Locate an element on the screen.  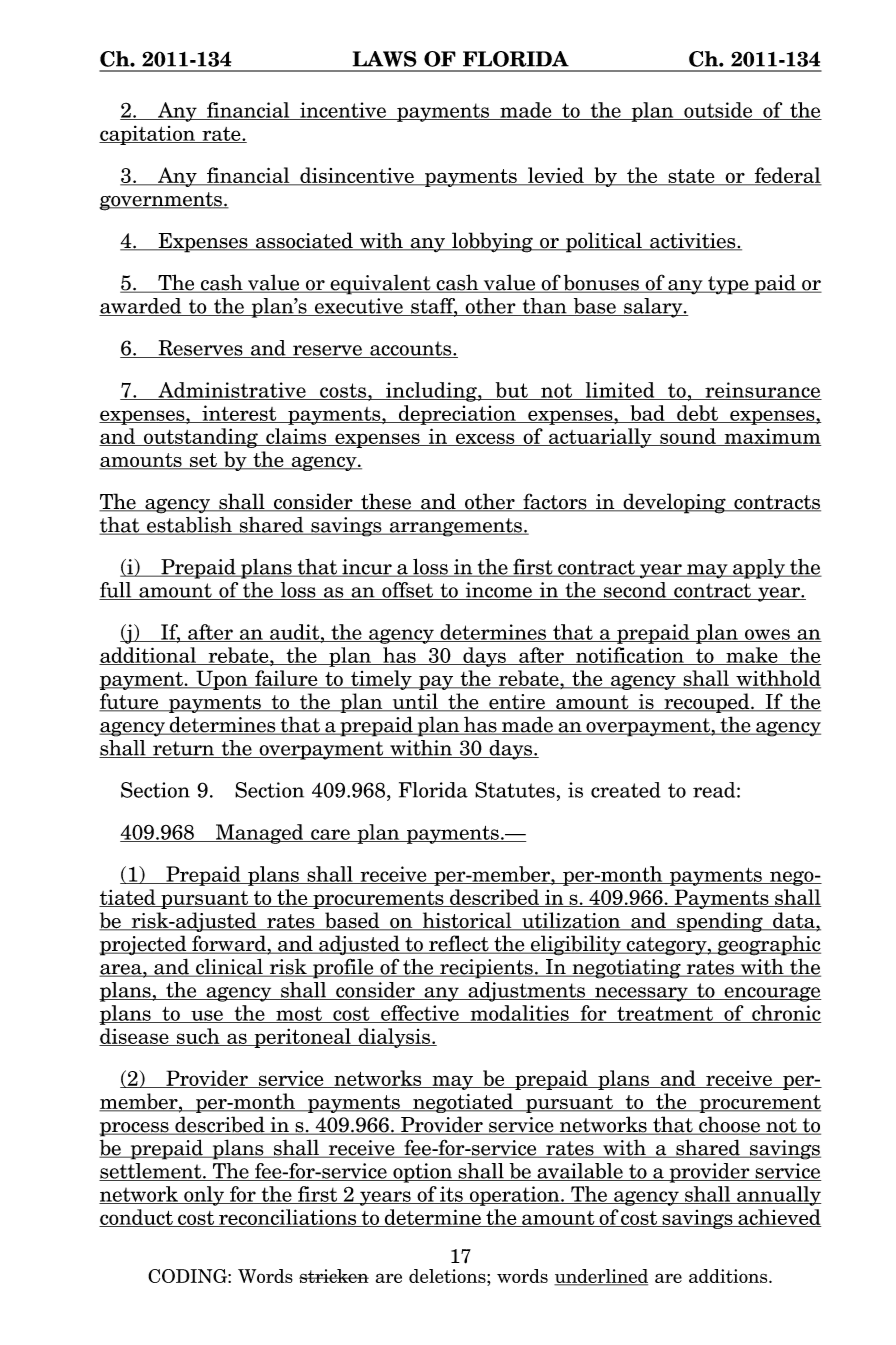
LAWS is located at coordinates (385, 59).
